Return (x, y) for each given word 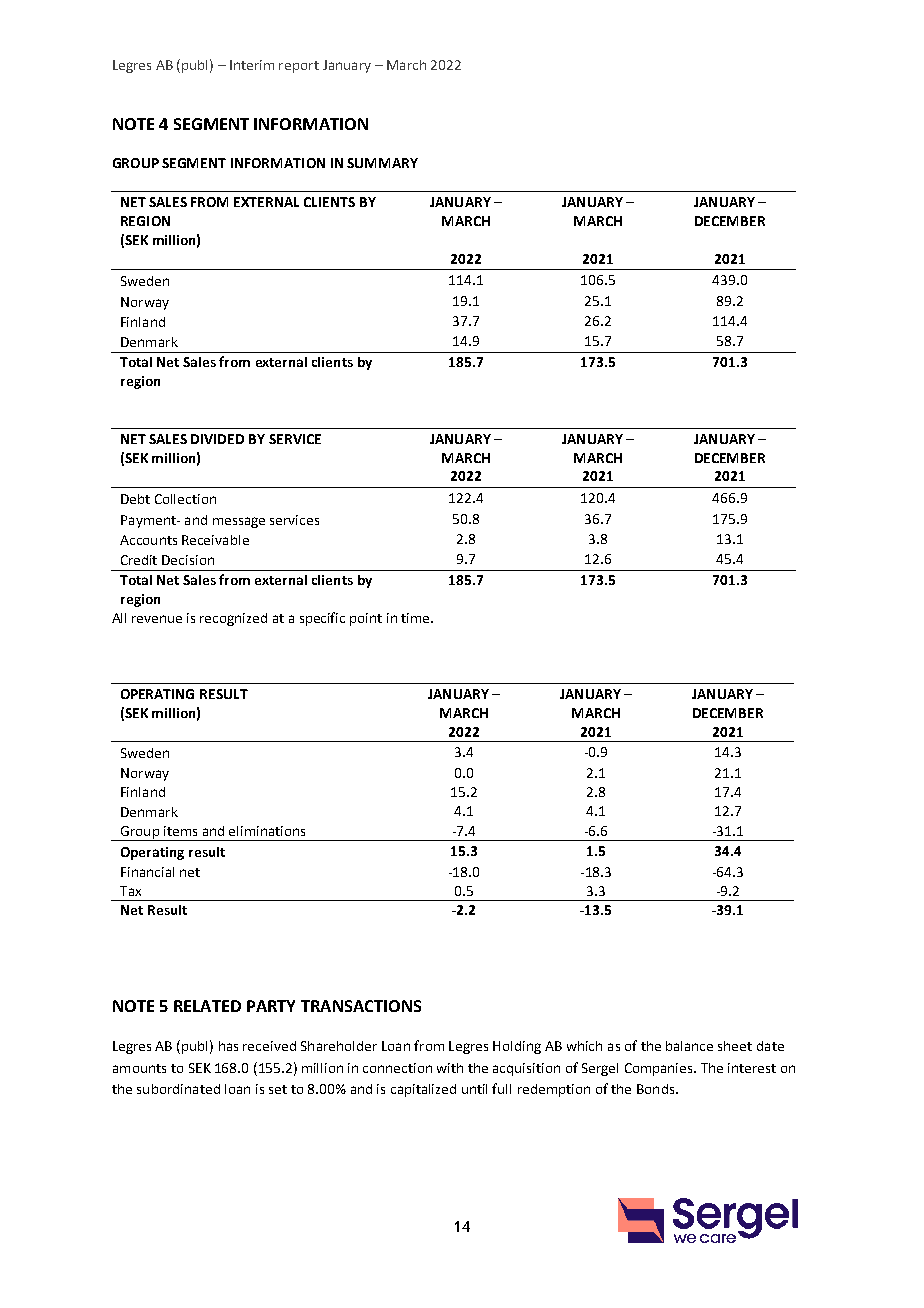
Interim (252, 65)
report (299, 67)
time (416, 618)
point (366, 619)
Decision (188, 560)
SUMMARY (382, 163)
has (228, 1046)
